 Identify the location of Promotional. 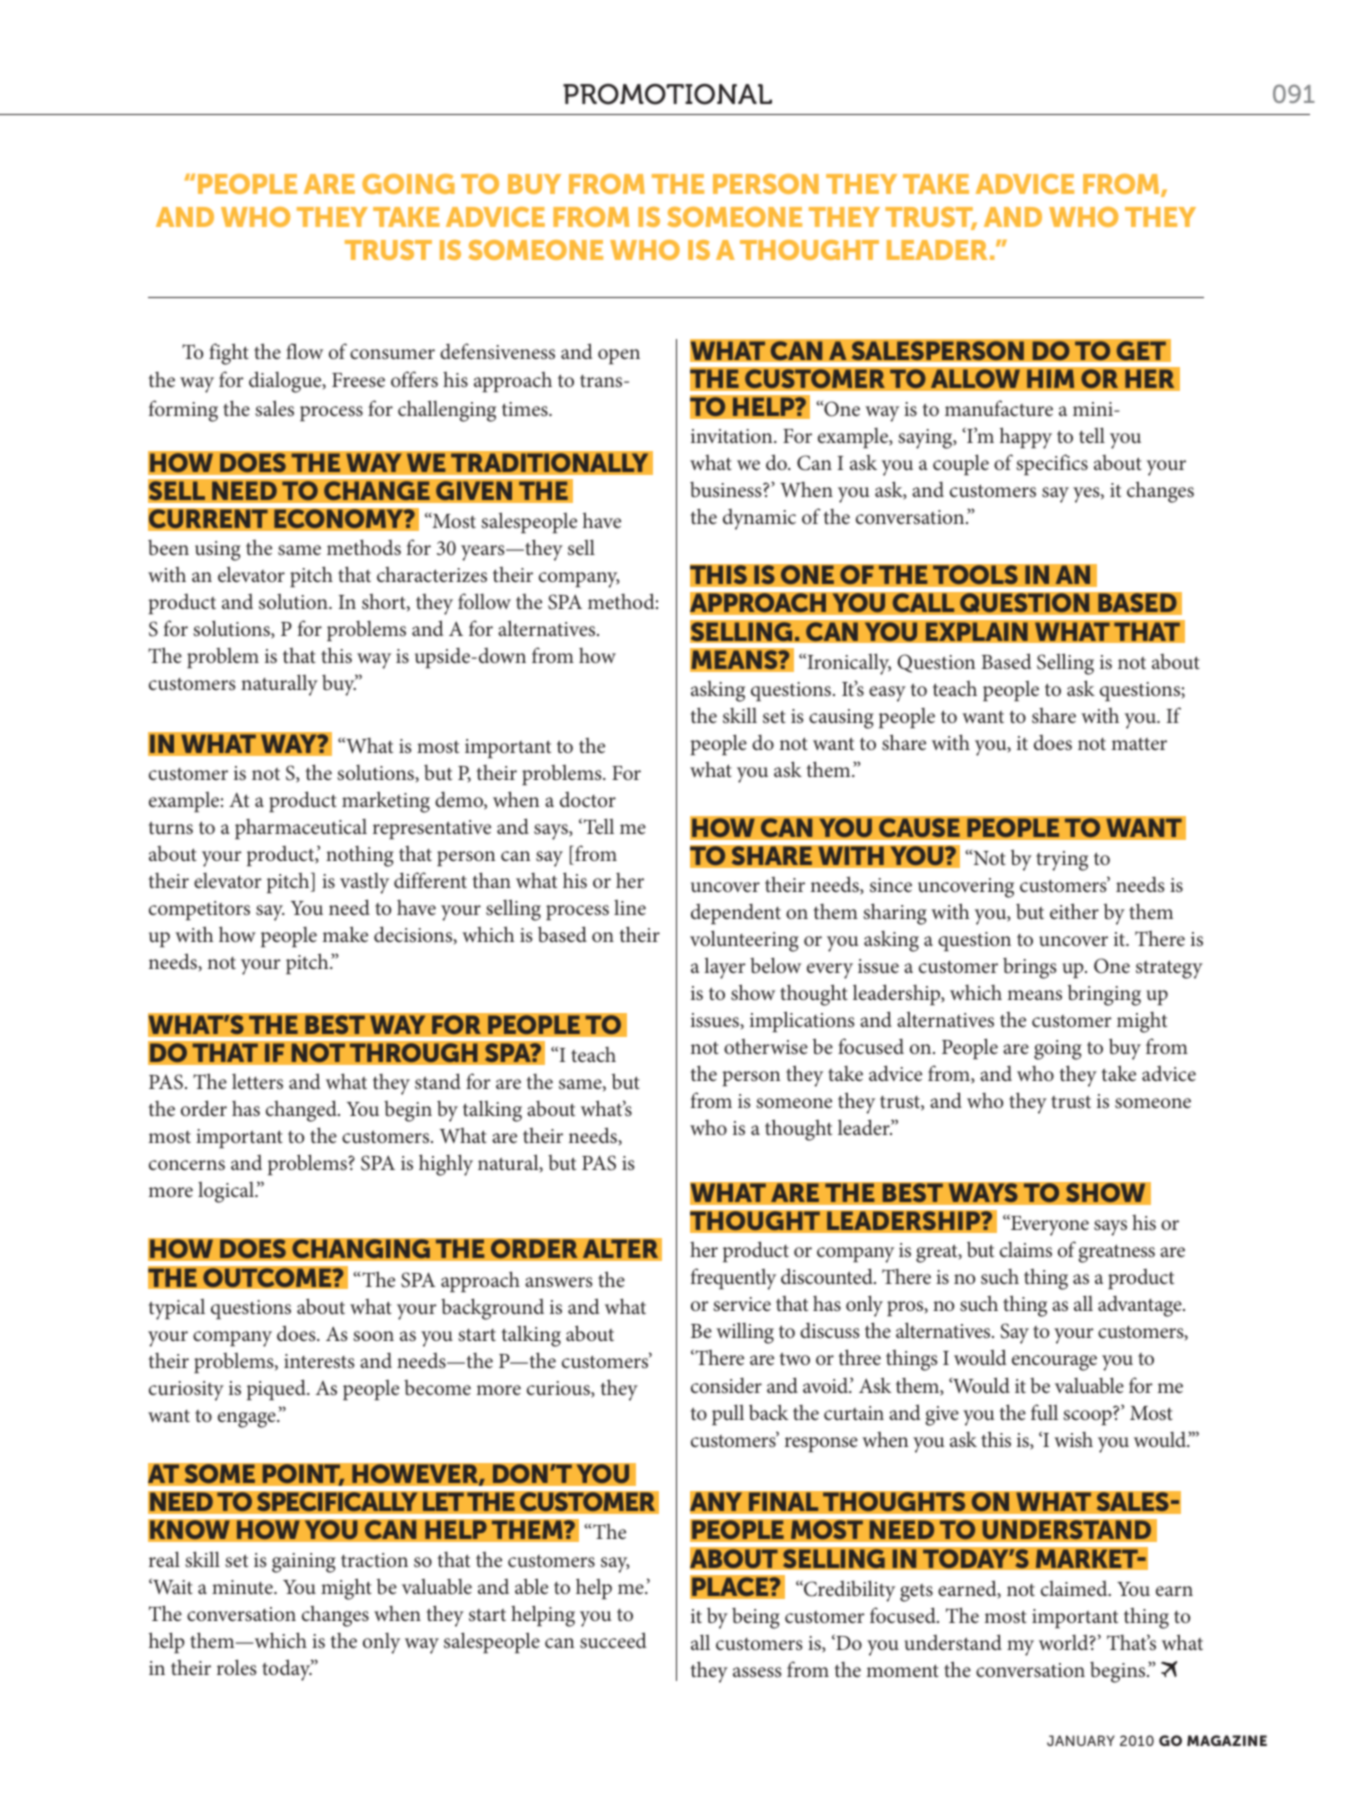
(667, 94).
